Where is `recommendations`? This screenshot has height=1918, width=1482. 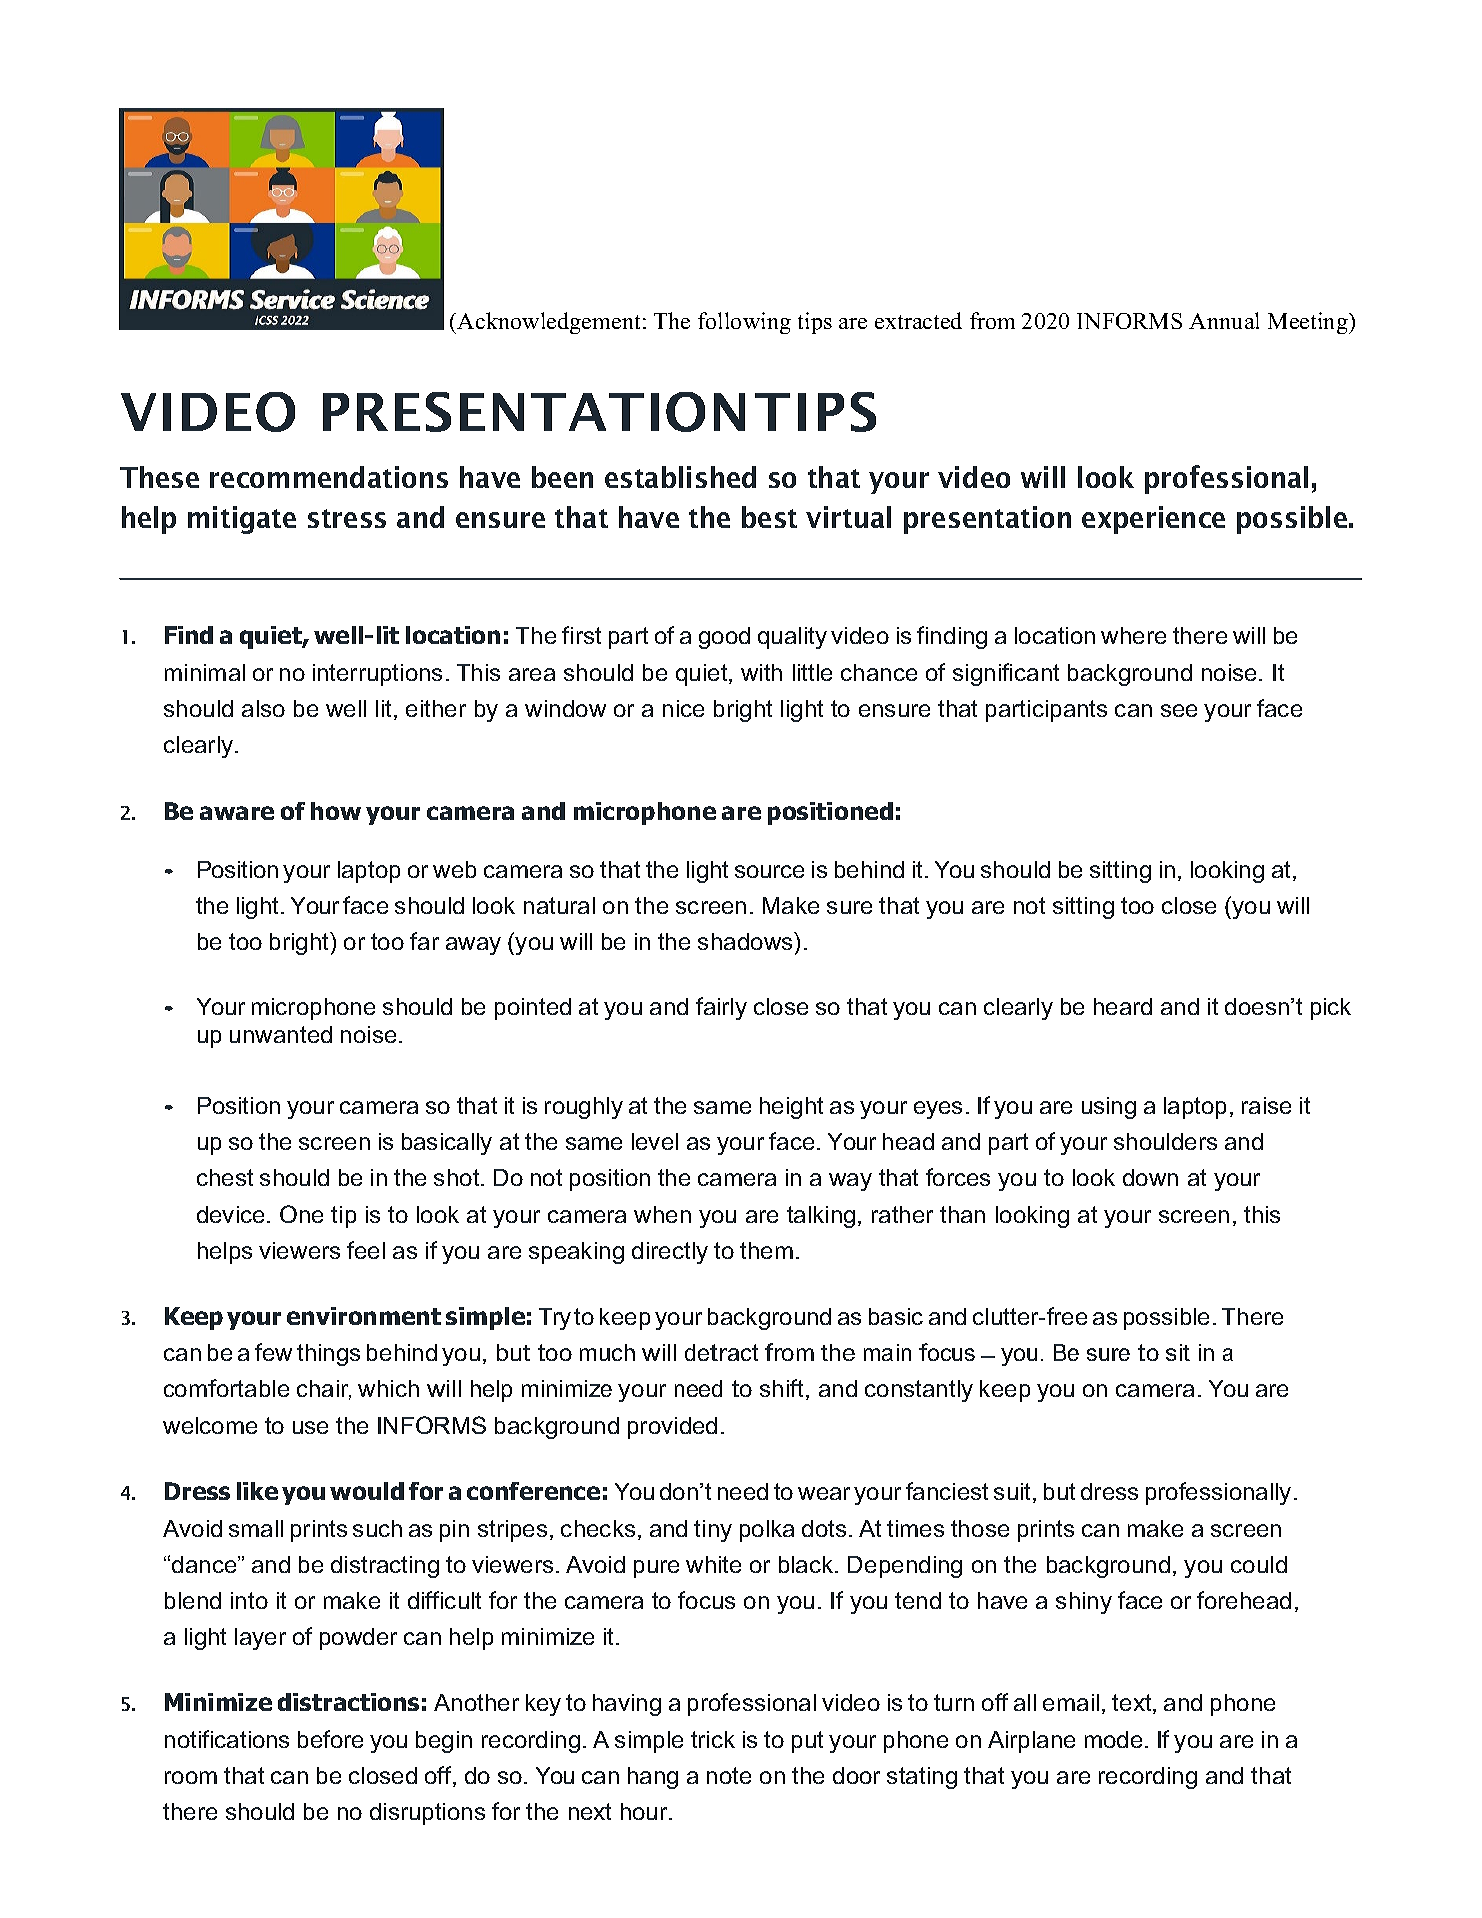 recommendations is located at coordinates (329, 477).
